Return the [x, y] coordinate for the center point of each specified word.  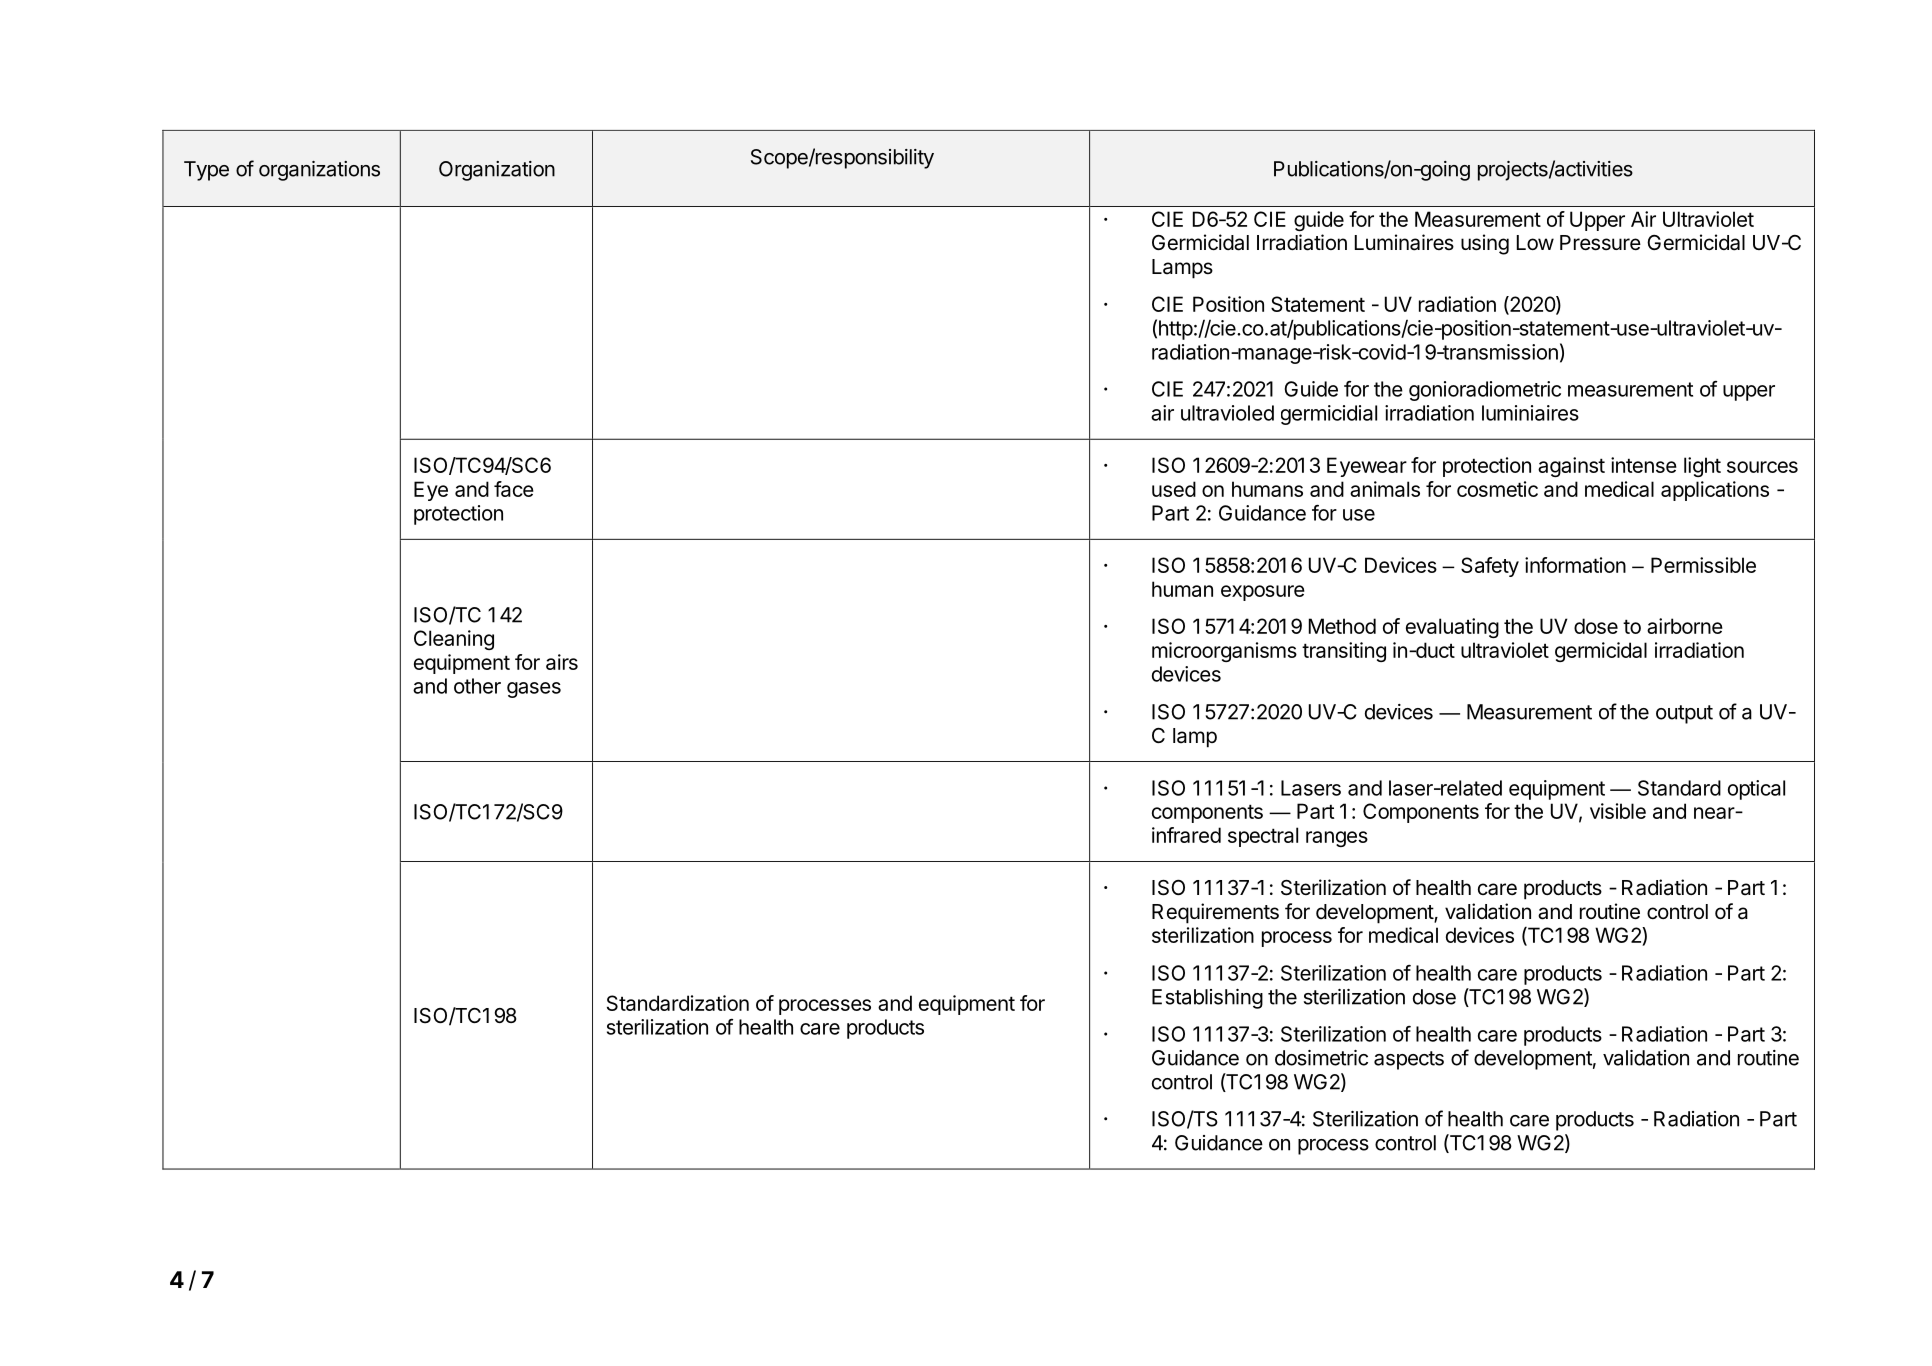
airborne [1685, 626]
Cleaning [454, 640]
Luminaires [1404, 242]
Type [206, 171]
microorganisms [1224, 652]
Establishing [1207, 999]
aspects [1409, 1060]
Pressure [1600, 243]
